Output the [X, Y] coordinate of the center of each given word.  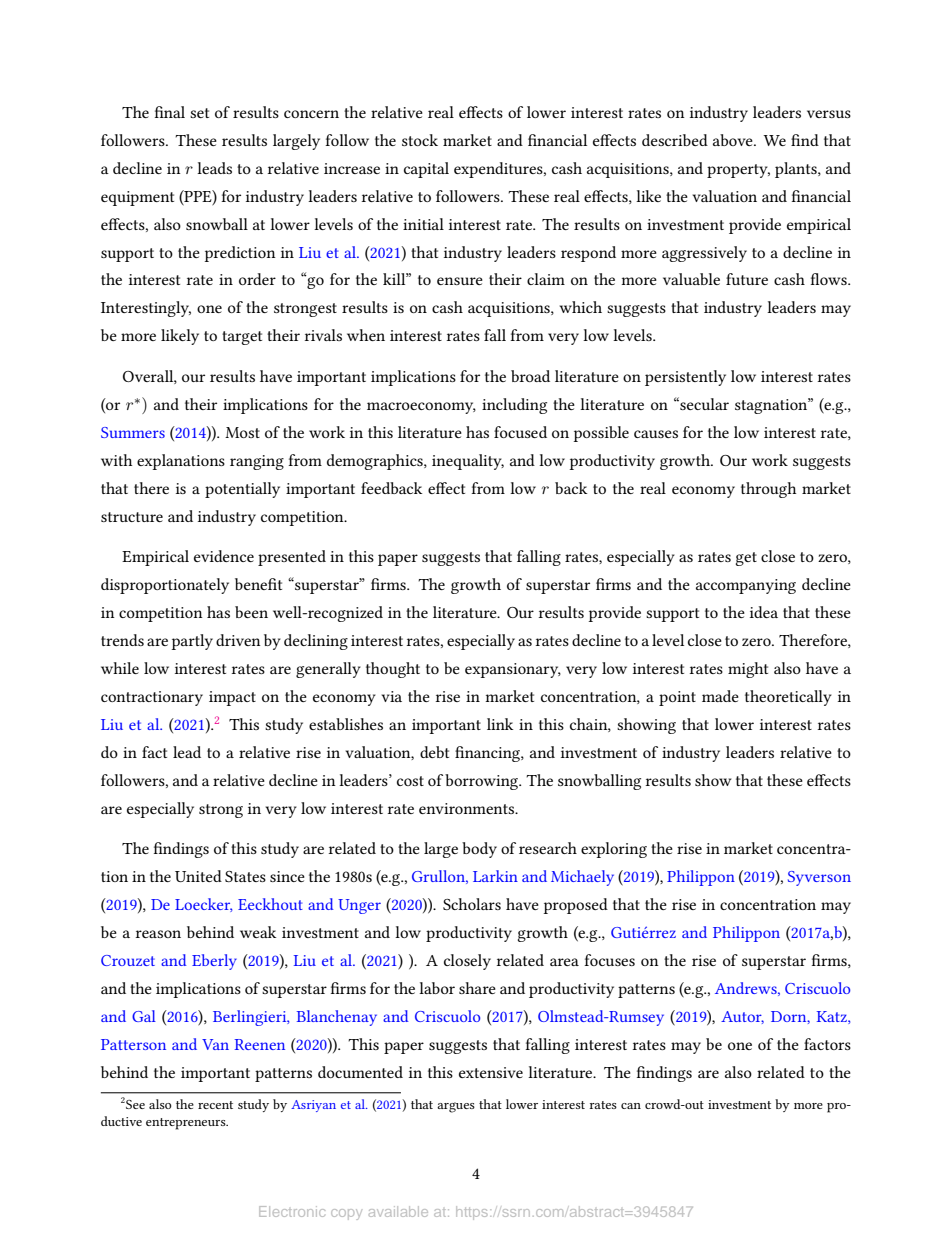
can [631, 1106]
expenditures [499, 170]
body [479, 850]
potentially [242, 490]
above [734, 140]
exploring [614, 850]
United [198, 876]
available [398, 1211]
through [768, 490]
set [199, 113]
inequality [468, 462]
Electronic [292, 1211]
